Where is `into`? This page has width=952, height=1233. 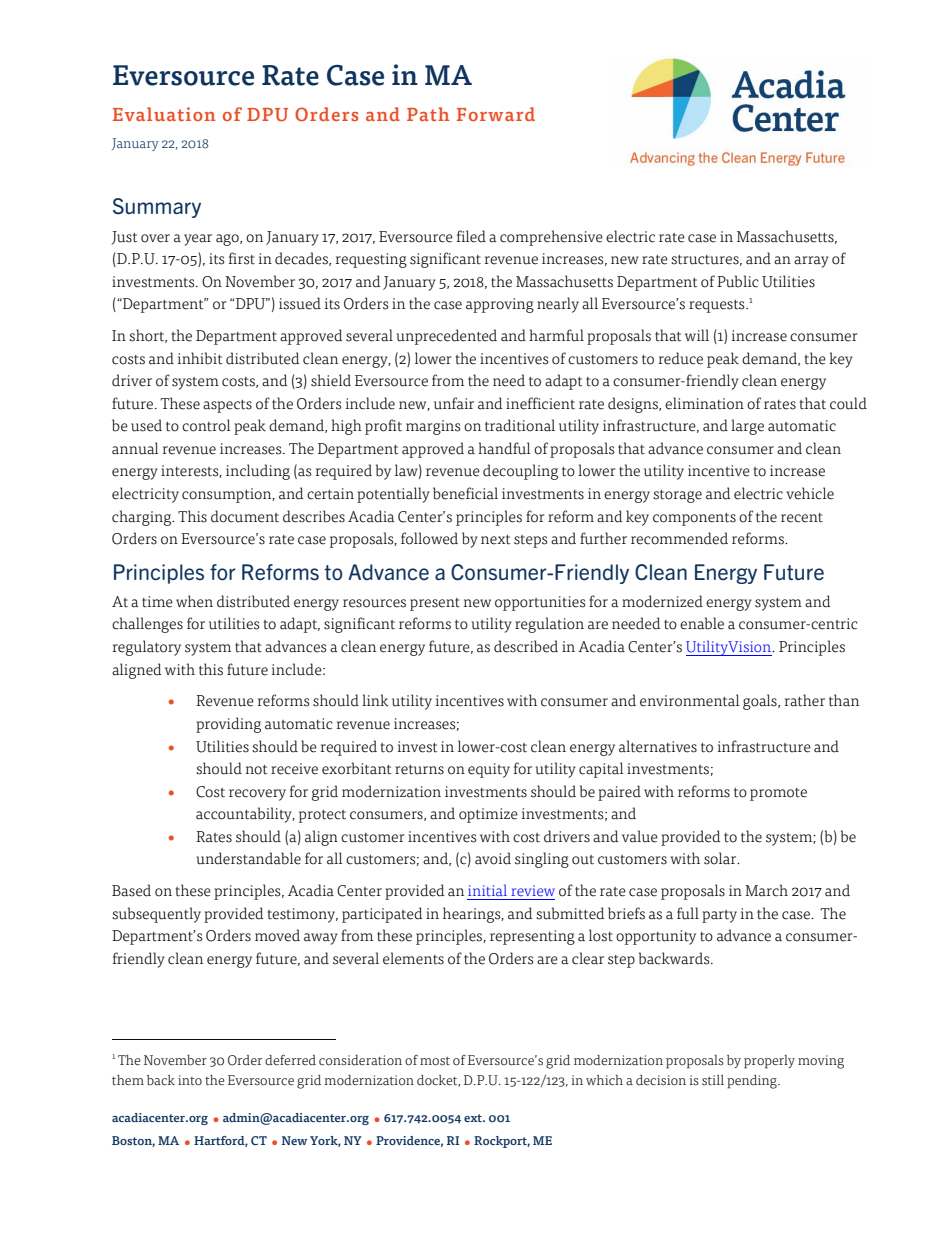 into is located at coordinates (190, 1080).
